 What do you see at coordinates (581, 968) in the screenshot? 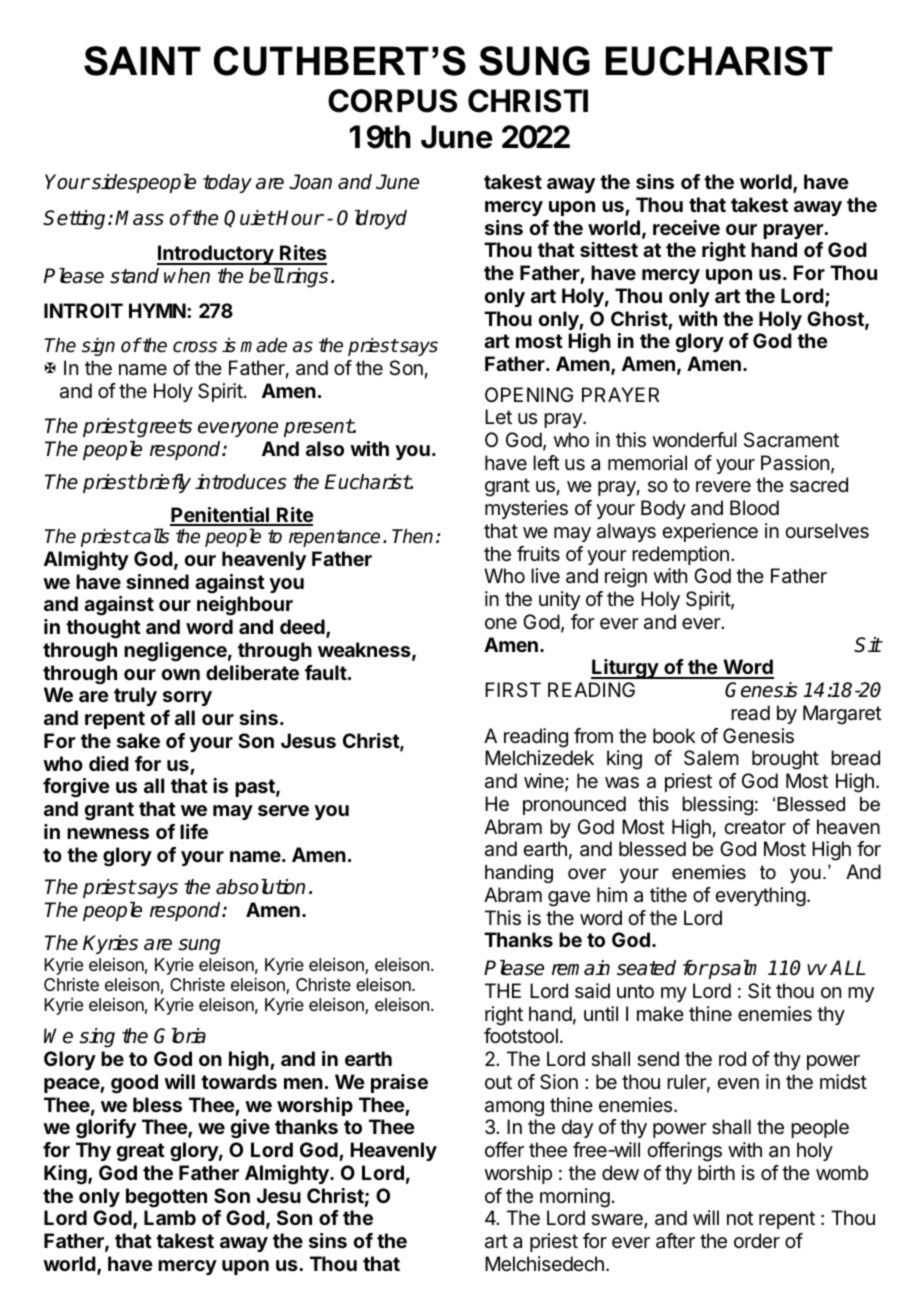
I see `remain` at bounding box center [581, 968].
